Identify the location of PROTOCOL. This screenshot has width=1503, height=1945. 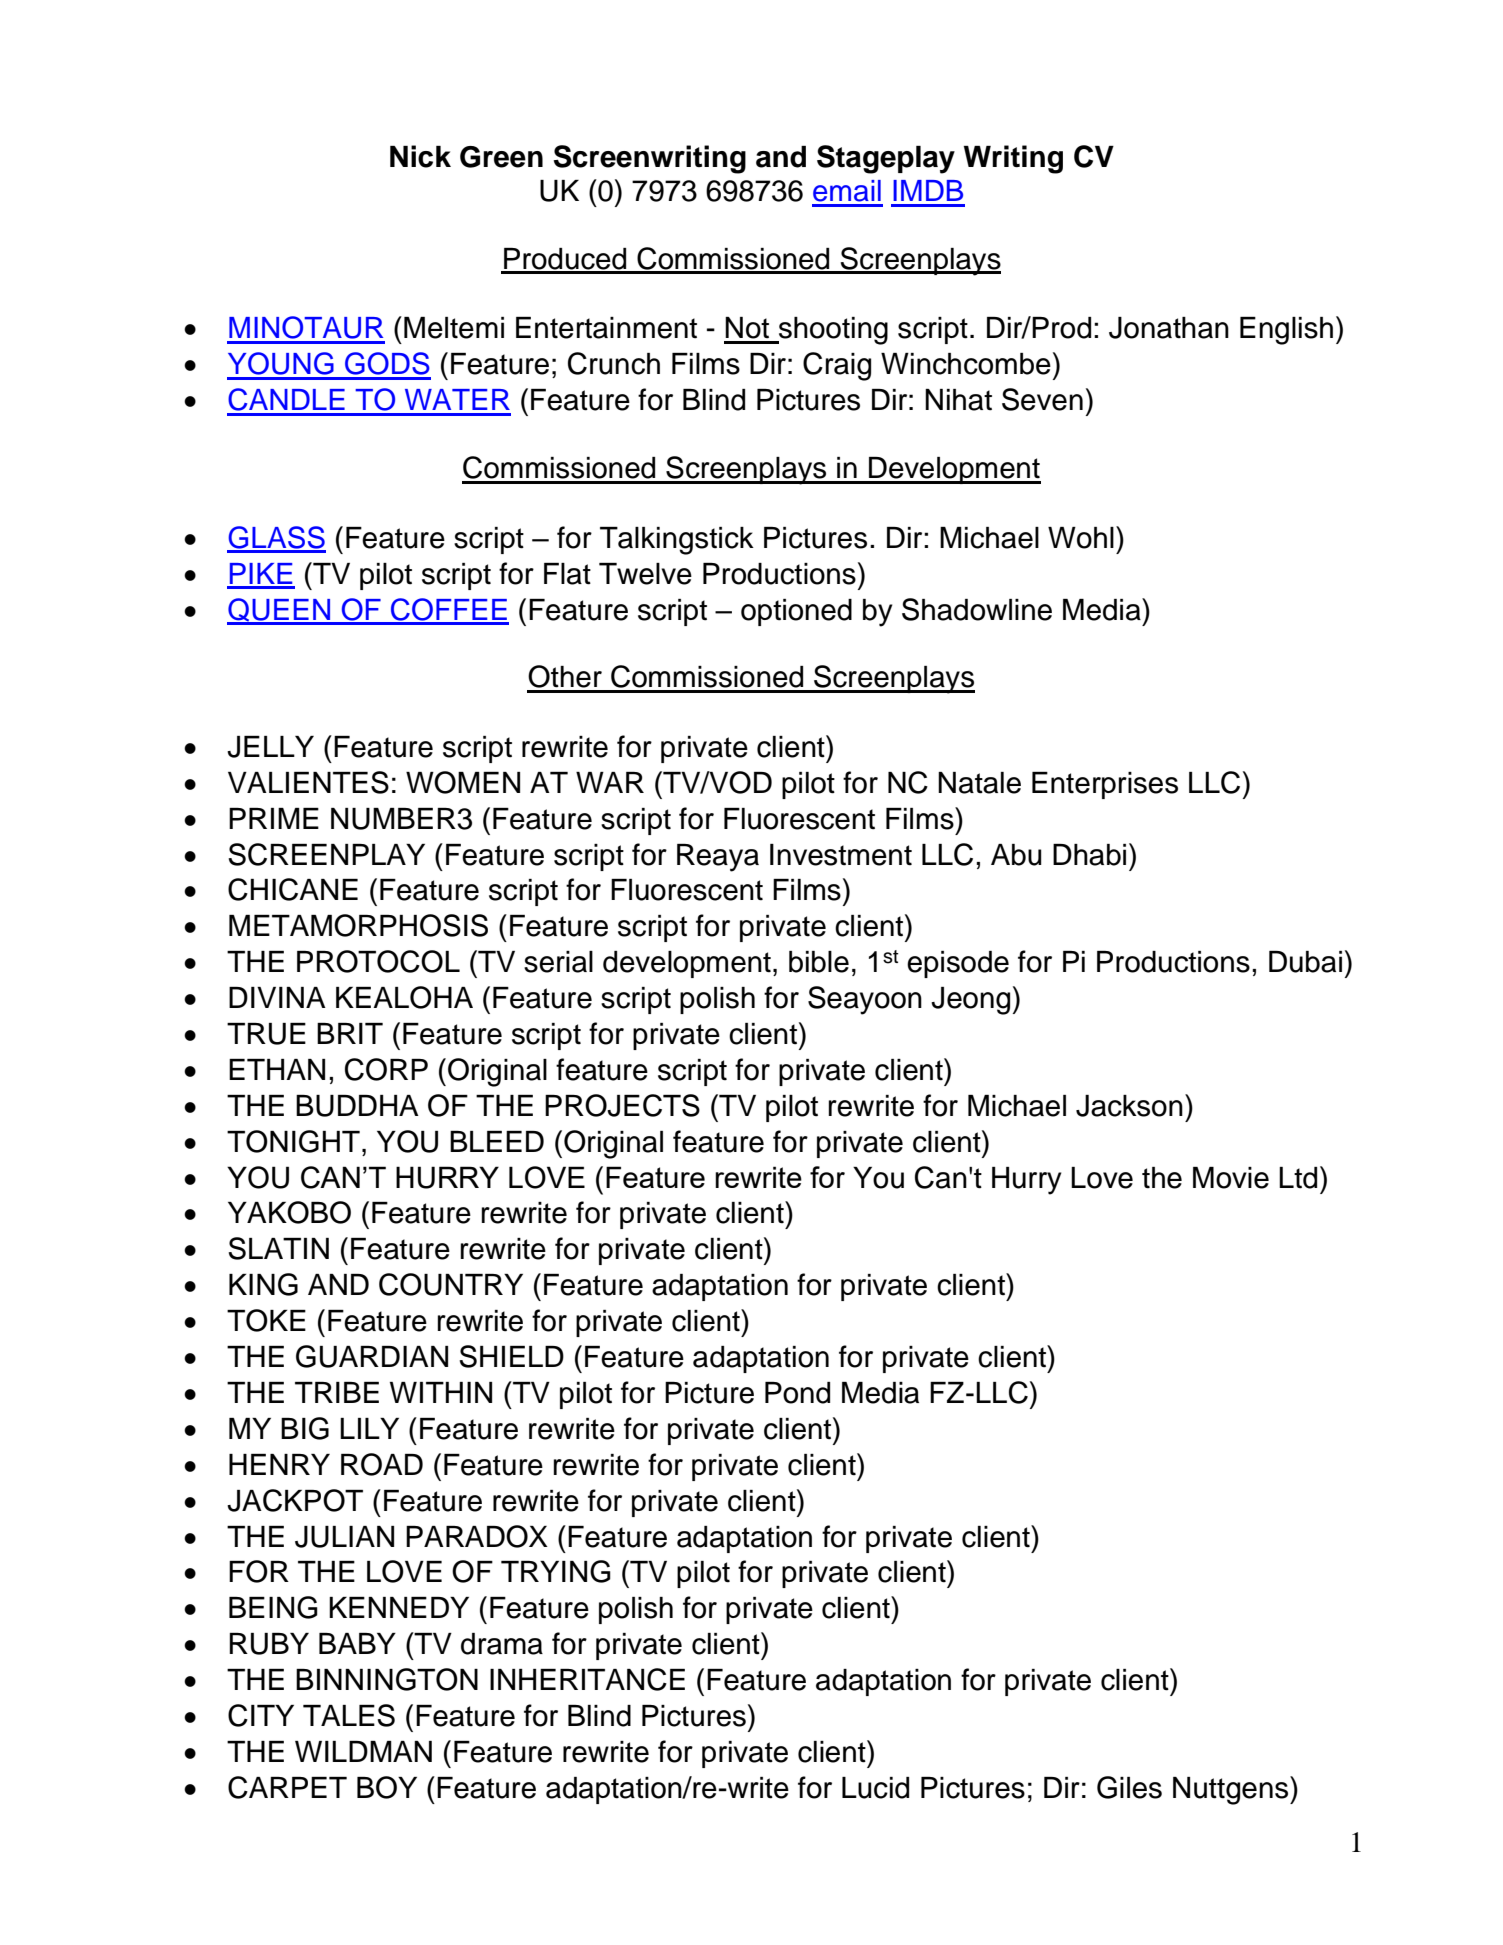
(378, 961).
